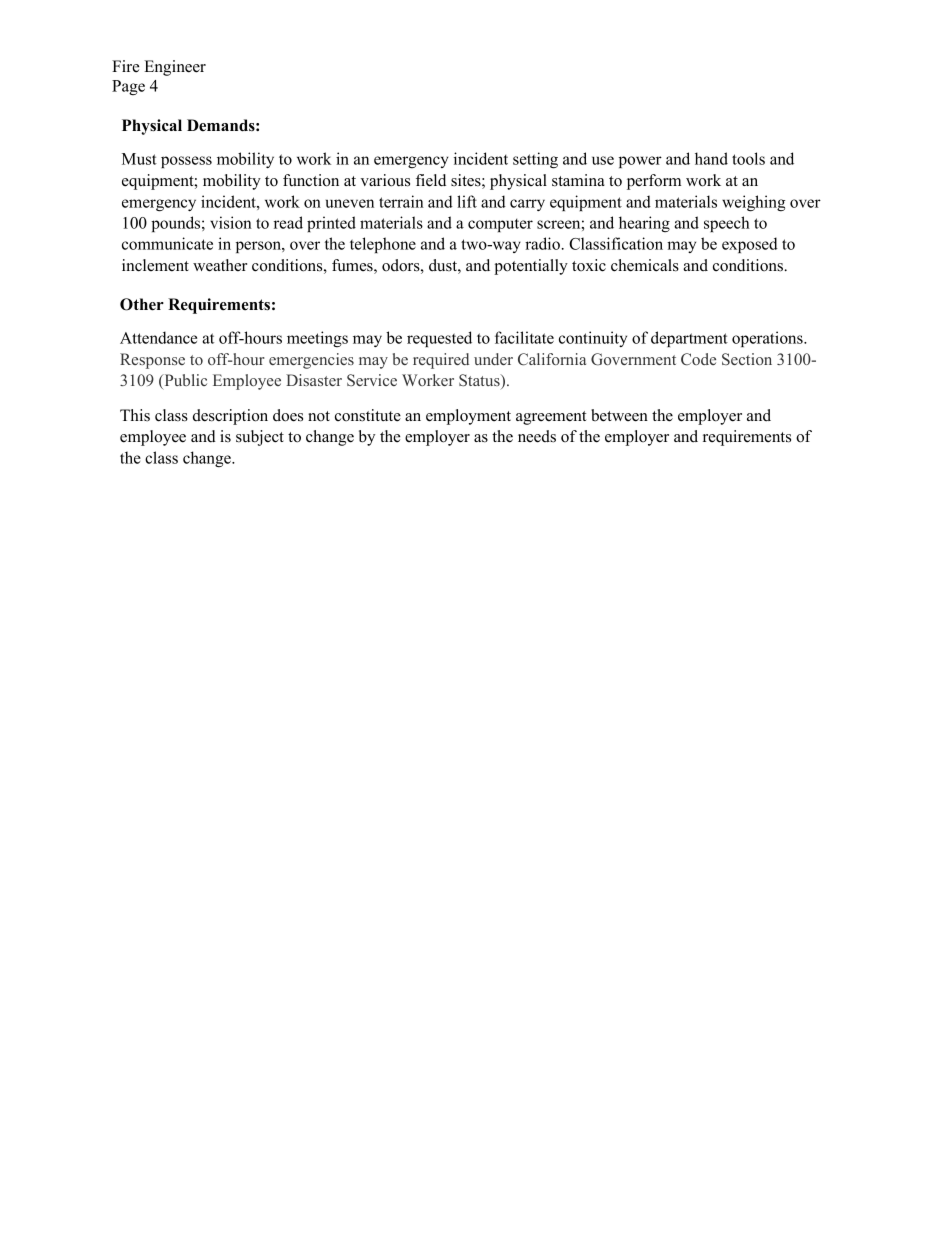 The height and width of the page is (1233, 952). I want to click on setting, so click(535, 160).
